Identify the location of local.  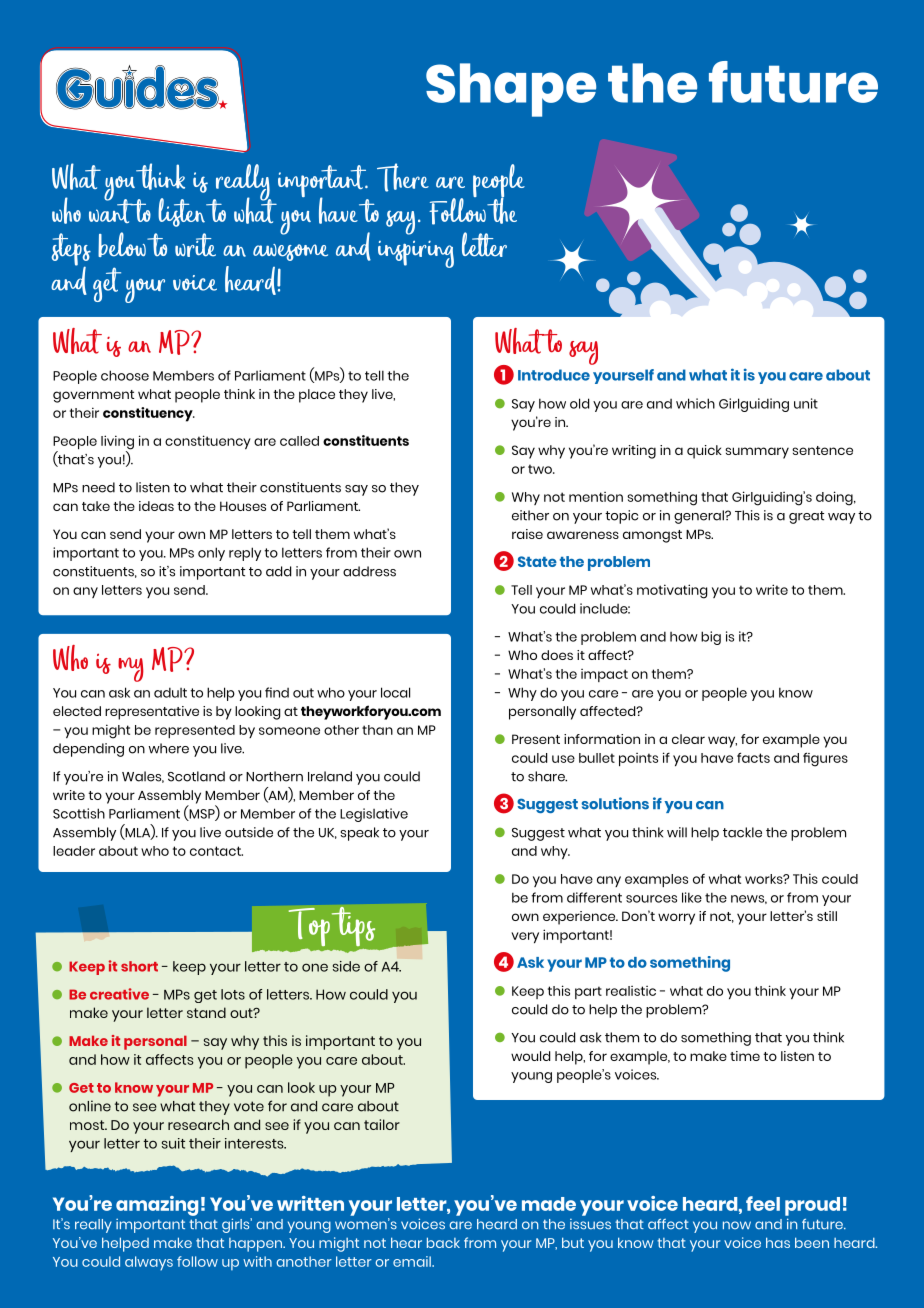
(395, 692).
